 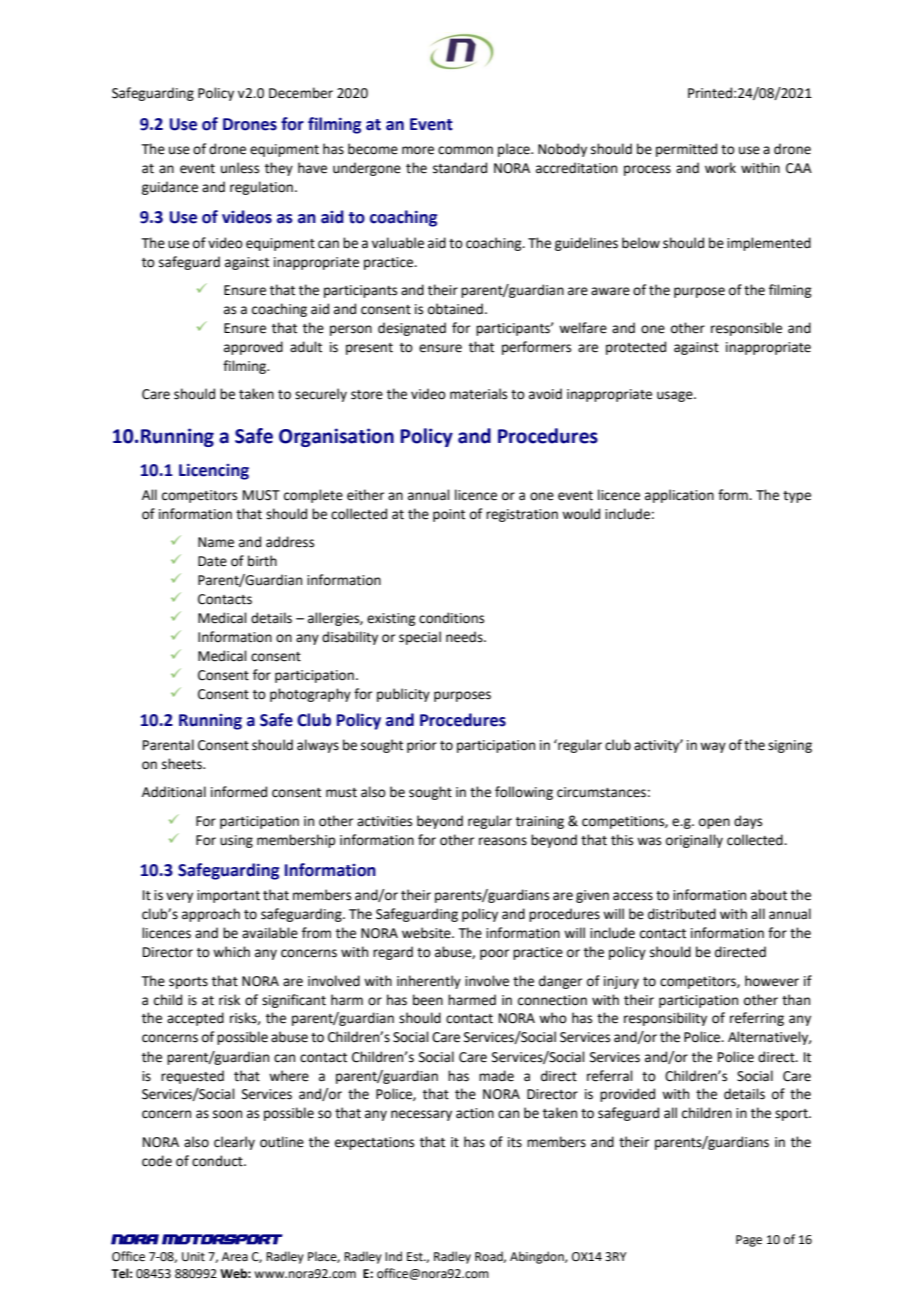 What do you see at coordinates (240, 168) in the screenshot?
I see `unless` at bounding box center [240, 168].
